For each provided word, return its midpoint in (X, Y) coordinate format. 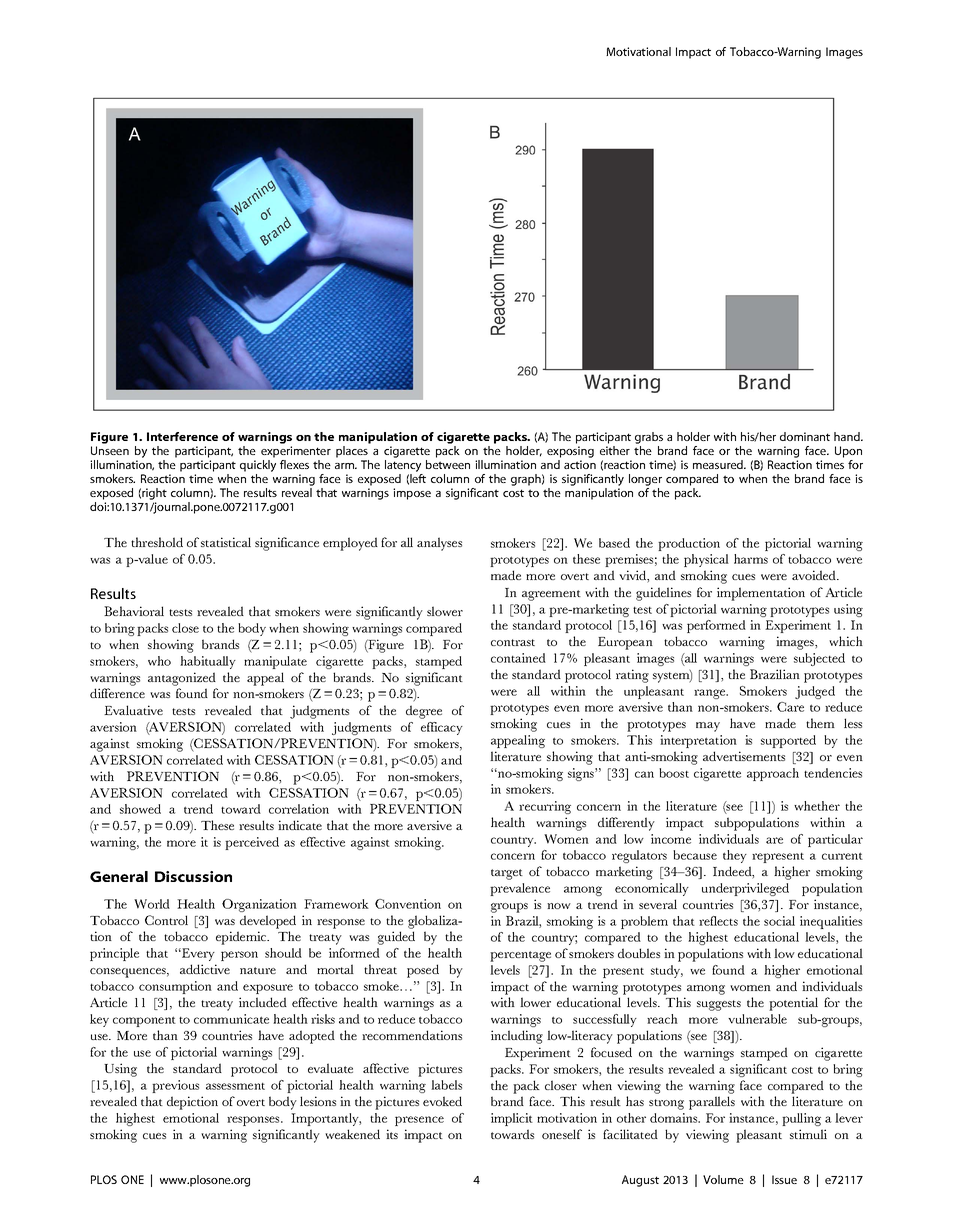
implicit (512, 1119)
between (448, 464)
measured (719, 464)
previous (175, 1086)
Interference (182, 436)
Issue (784, 1179)
